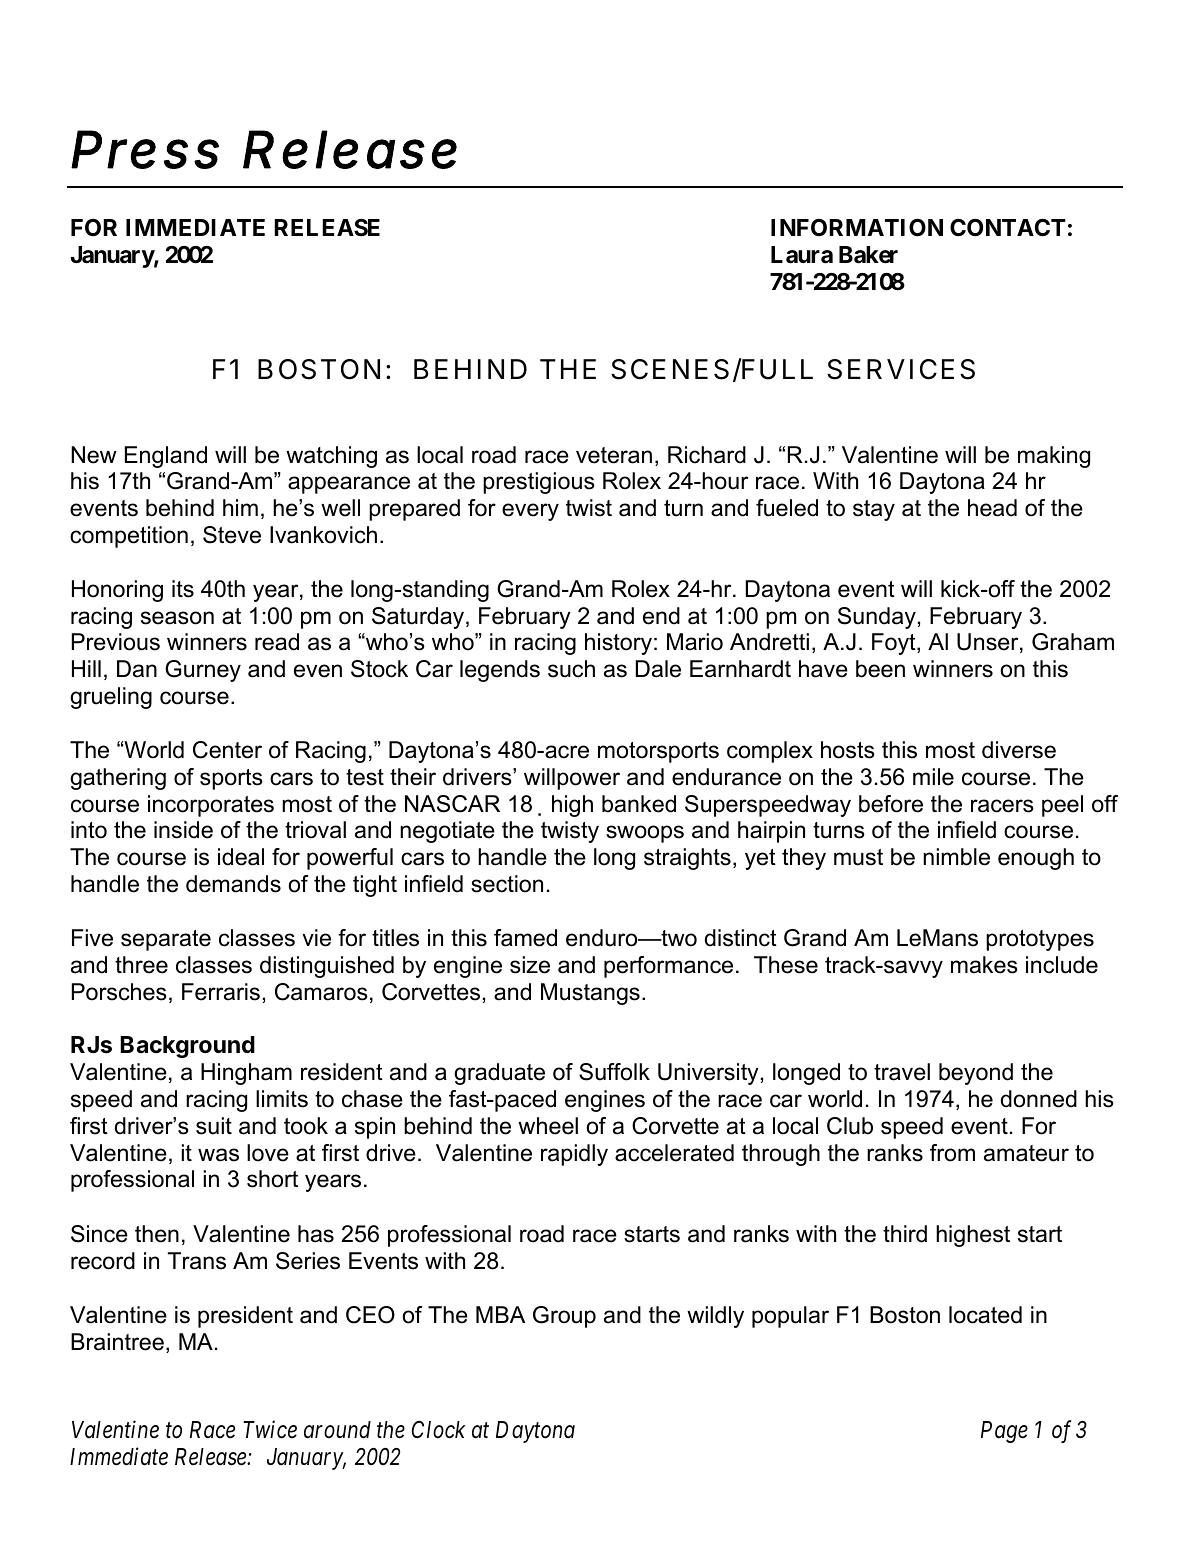 Image resolution: width=1190 pixels, height=1541 pixels. Describe the element at coordinates (240, 507) in the document. I see `him` at that location.
